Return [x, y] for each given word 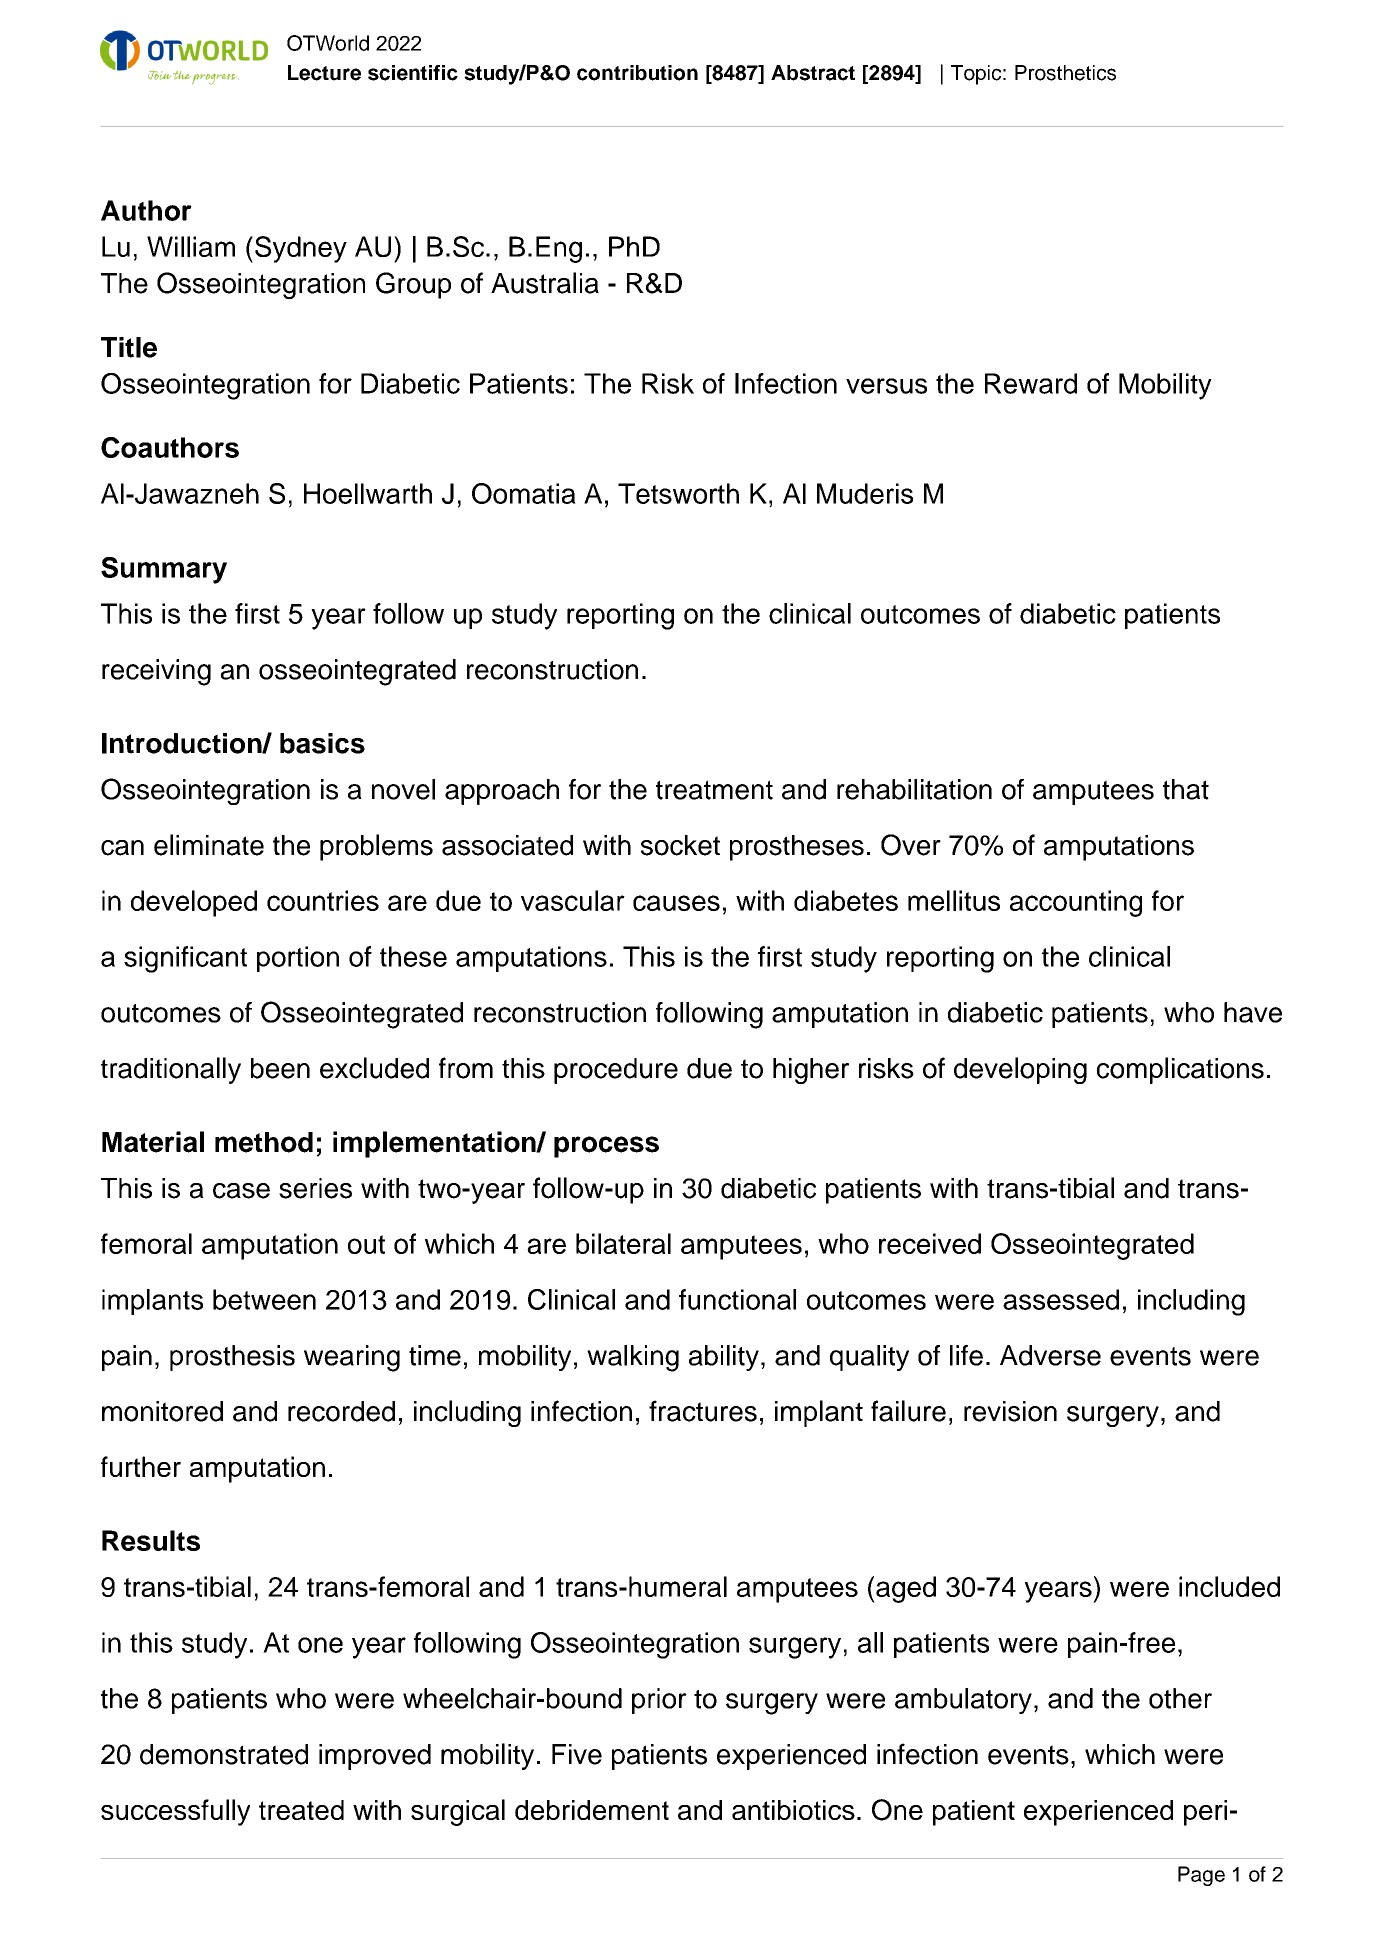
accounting [1076, 903]
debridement [592, 1810]
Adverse [1050, 1355]
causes [676, 903]
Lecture [324, 73]
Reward [1031, 383]
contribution [637, 73]
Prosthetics [1065, 73]
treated [301, 1810]
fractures [703, 1411]
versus [886, 386]
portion [298, 959]
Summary [164, 570]
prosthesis [232, 1358]
